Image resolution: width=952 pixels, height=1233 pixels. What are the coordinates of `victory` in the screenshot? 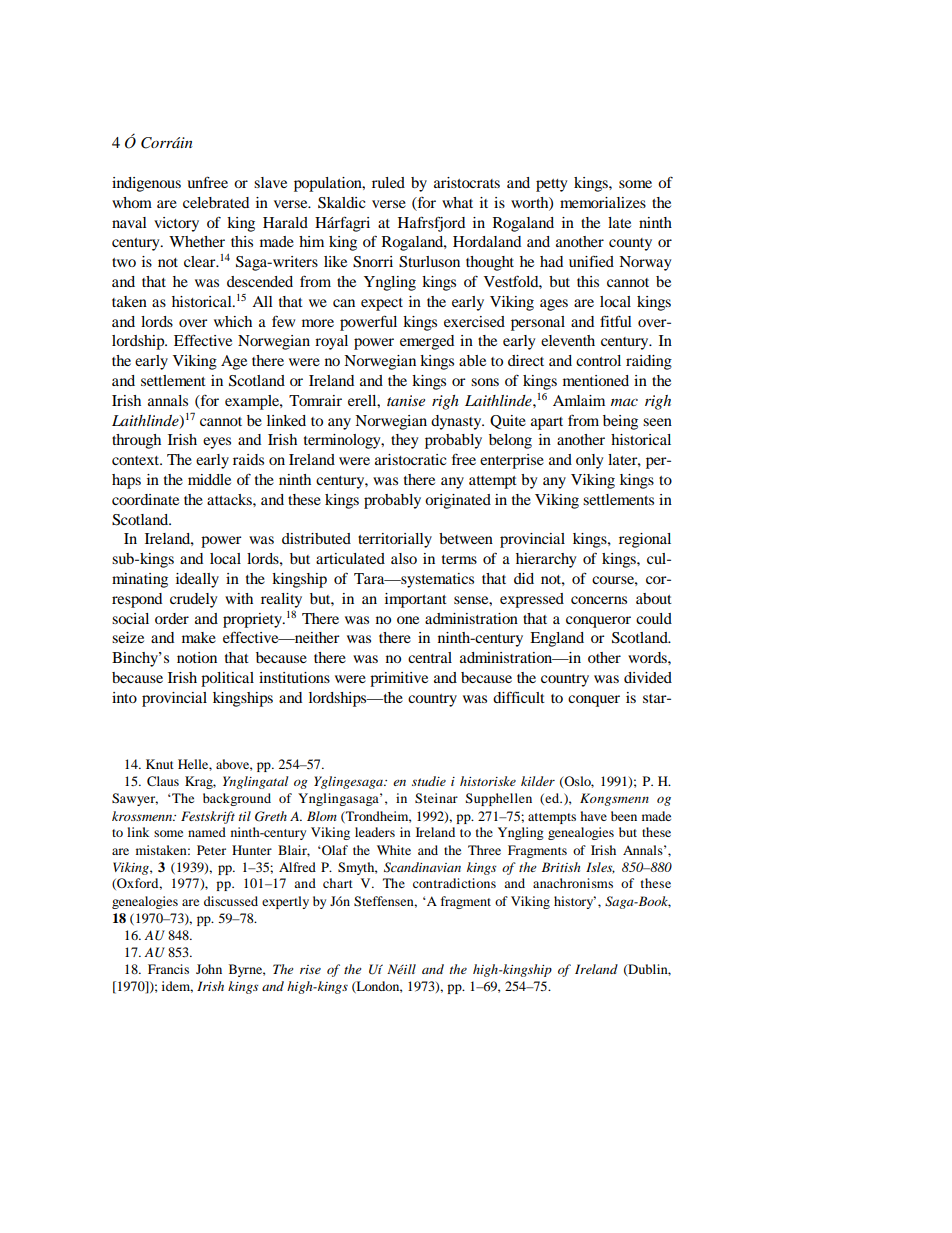 It's located at (176, 224).
